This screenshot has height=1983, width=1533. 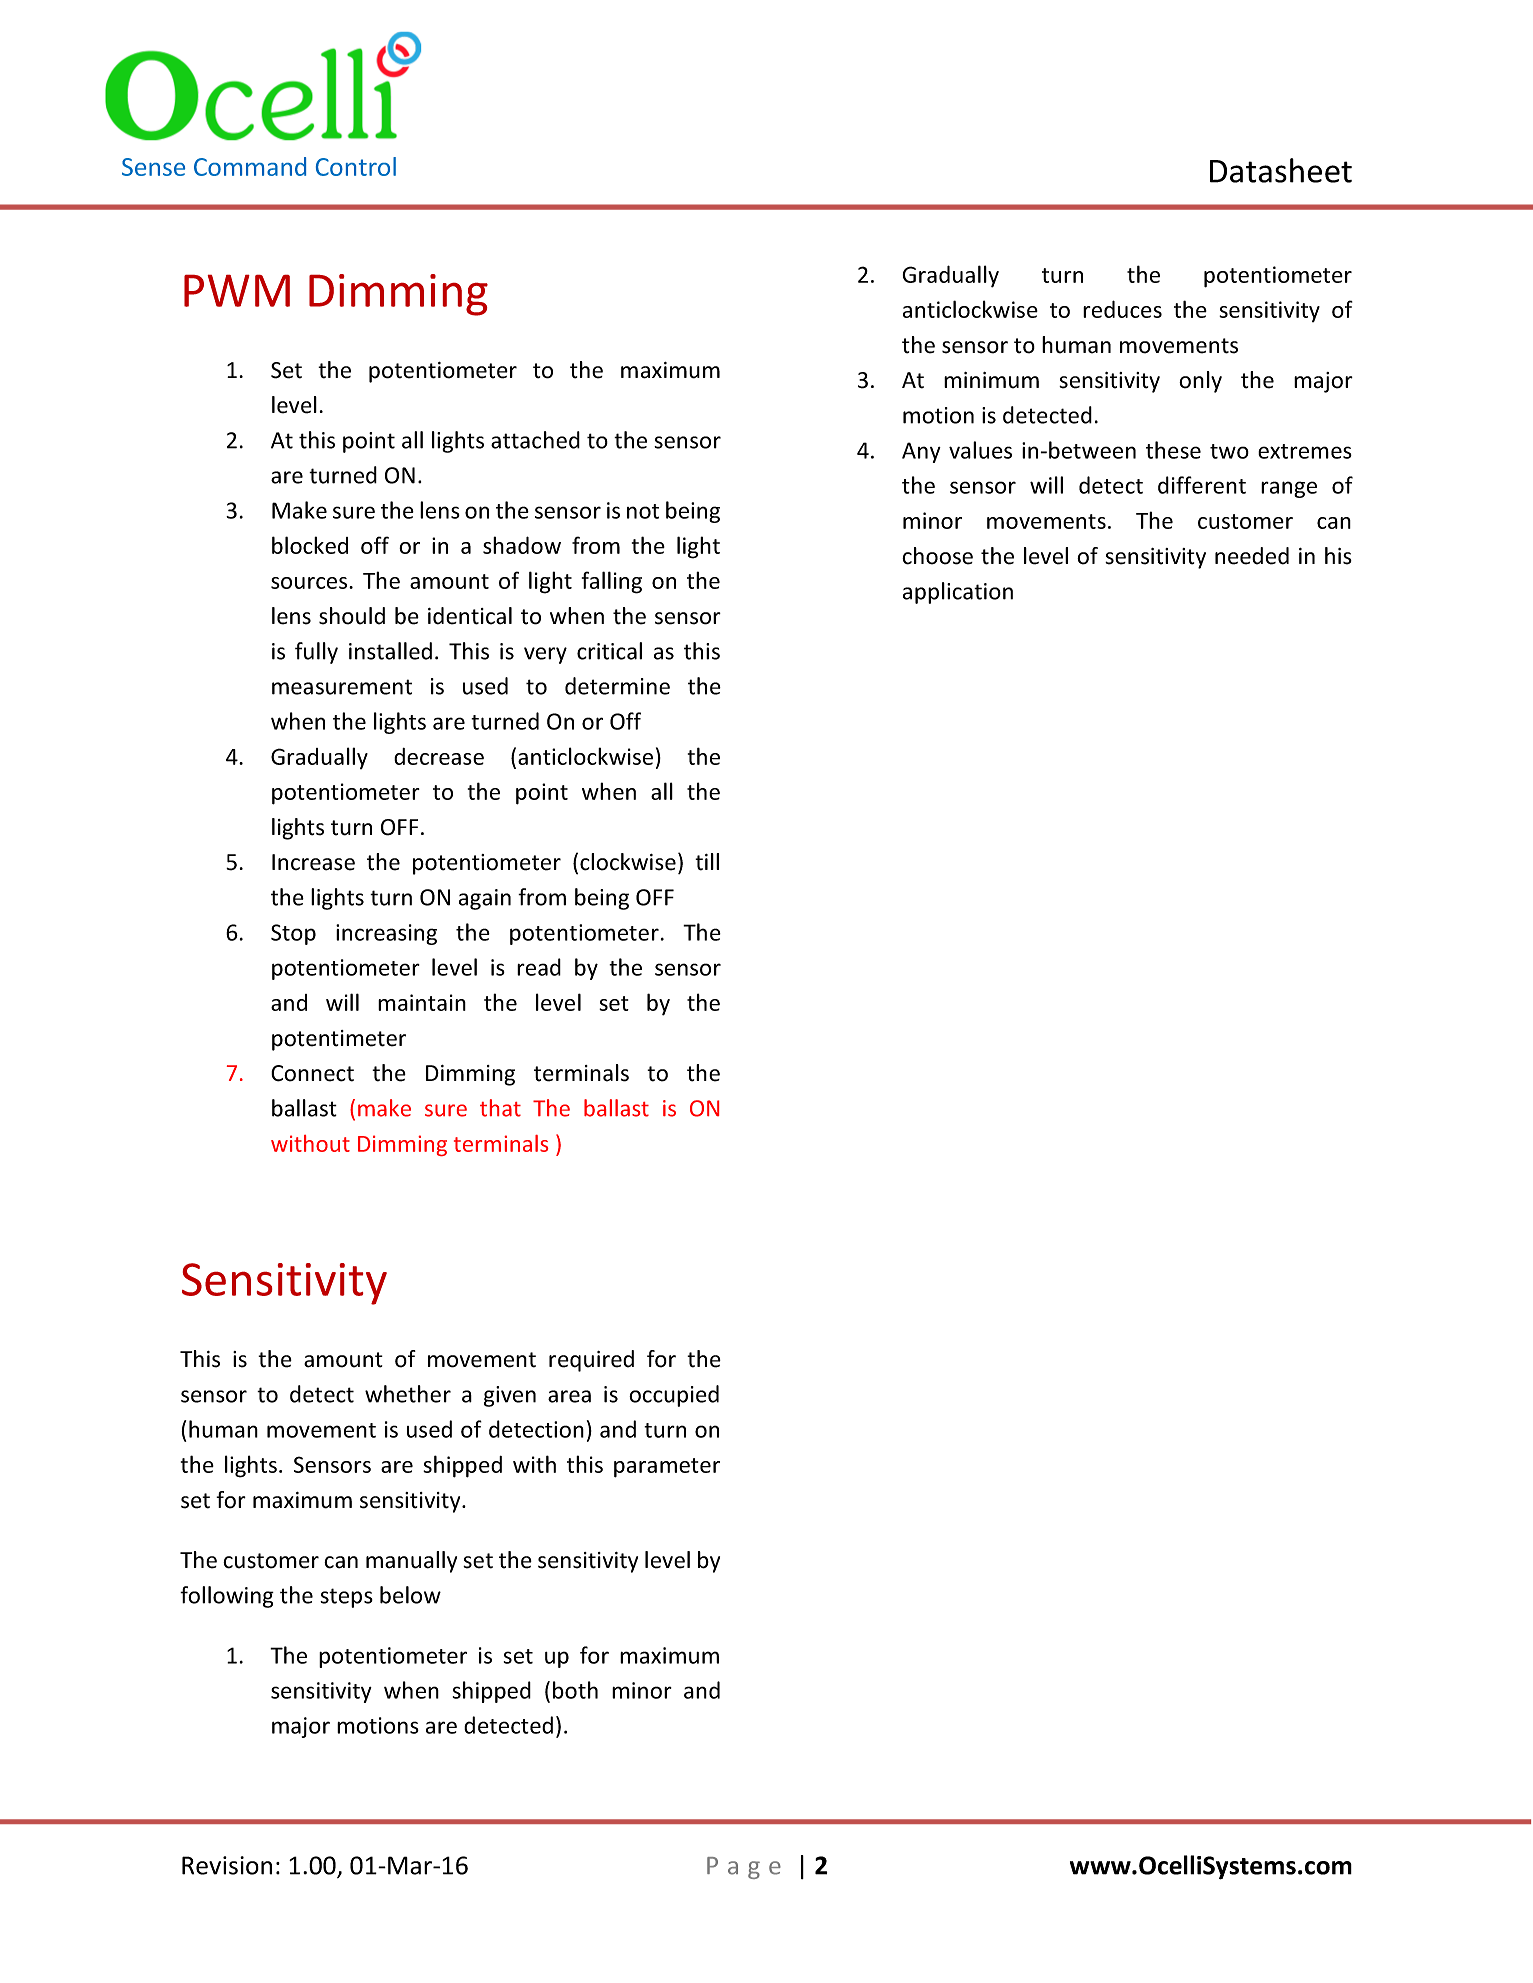 I want to click on both, so click(x=575, y=1690).
